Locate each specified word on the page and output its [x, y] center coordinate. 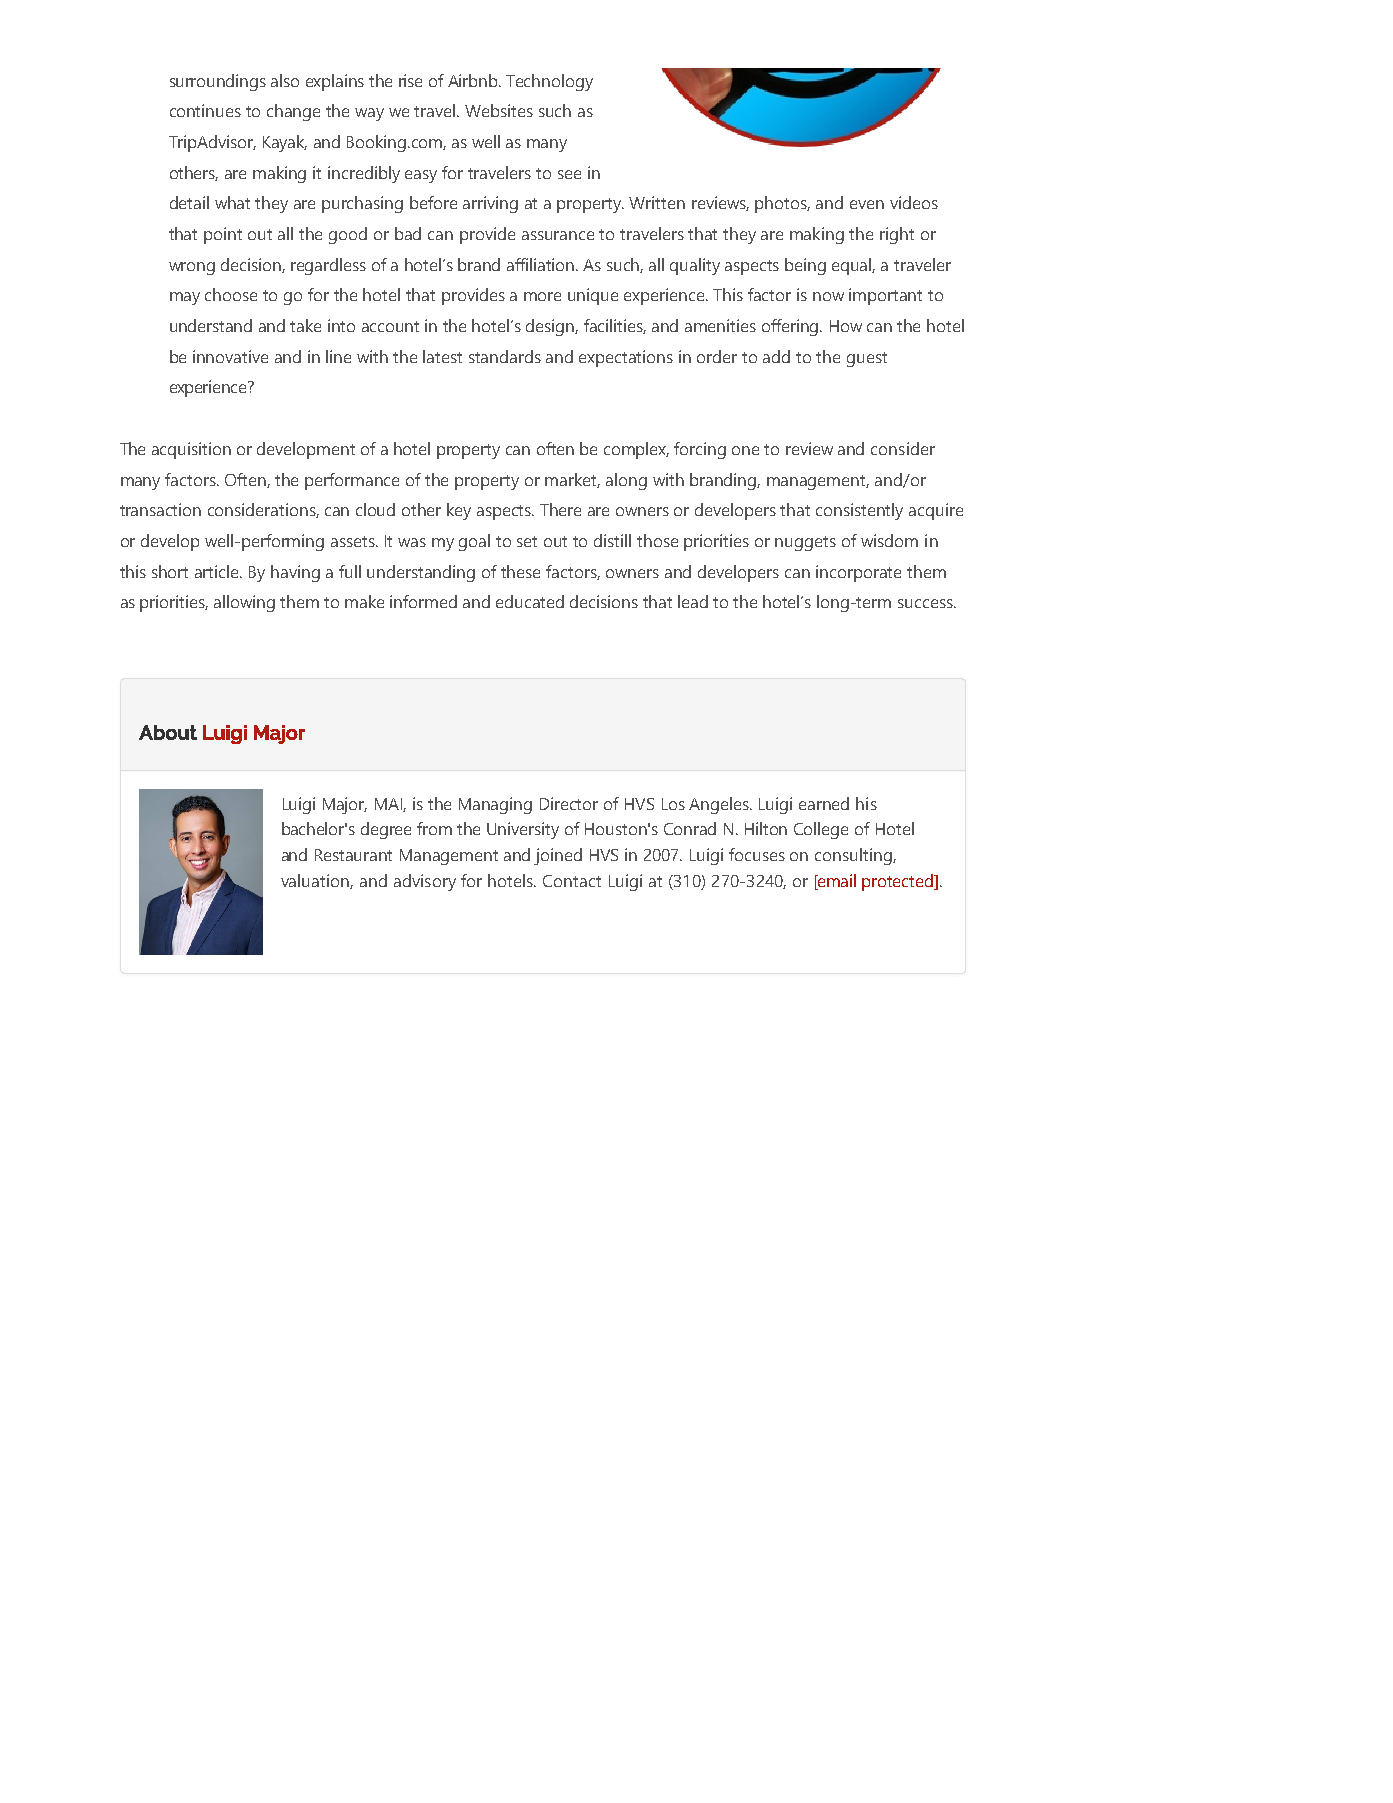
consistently [859, 511]
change [293, 112]
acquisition [191, 450]
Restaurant [353, 855]
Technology [549, 82]
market [572, 480]
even [867, 204]
